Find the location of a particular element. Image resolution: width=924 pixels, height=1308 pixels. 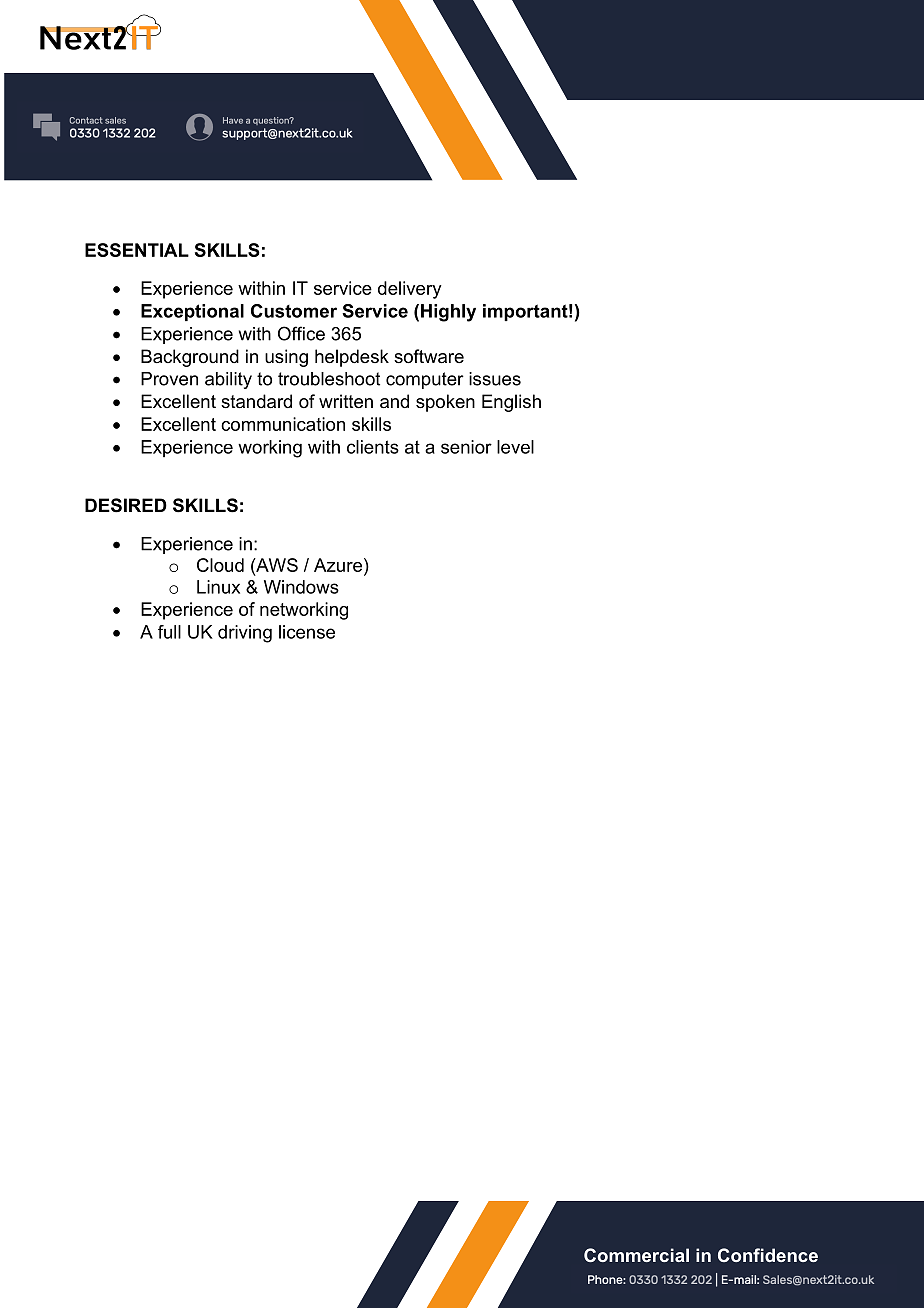

Exceptional is located at coordinates (192, 312).
